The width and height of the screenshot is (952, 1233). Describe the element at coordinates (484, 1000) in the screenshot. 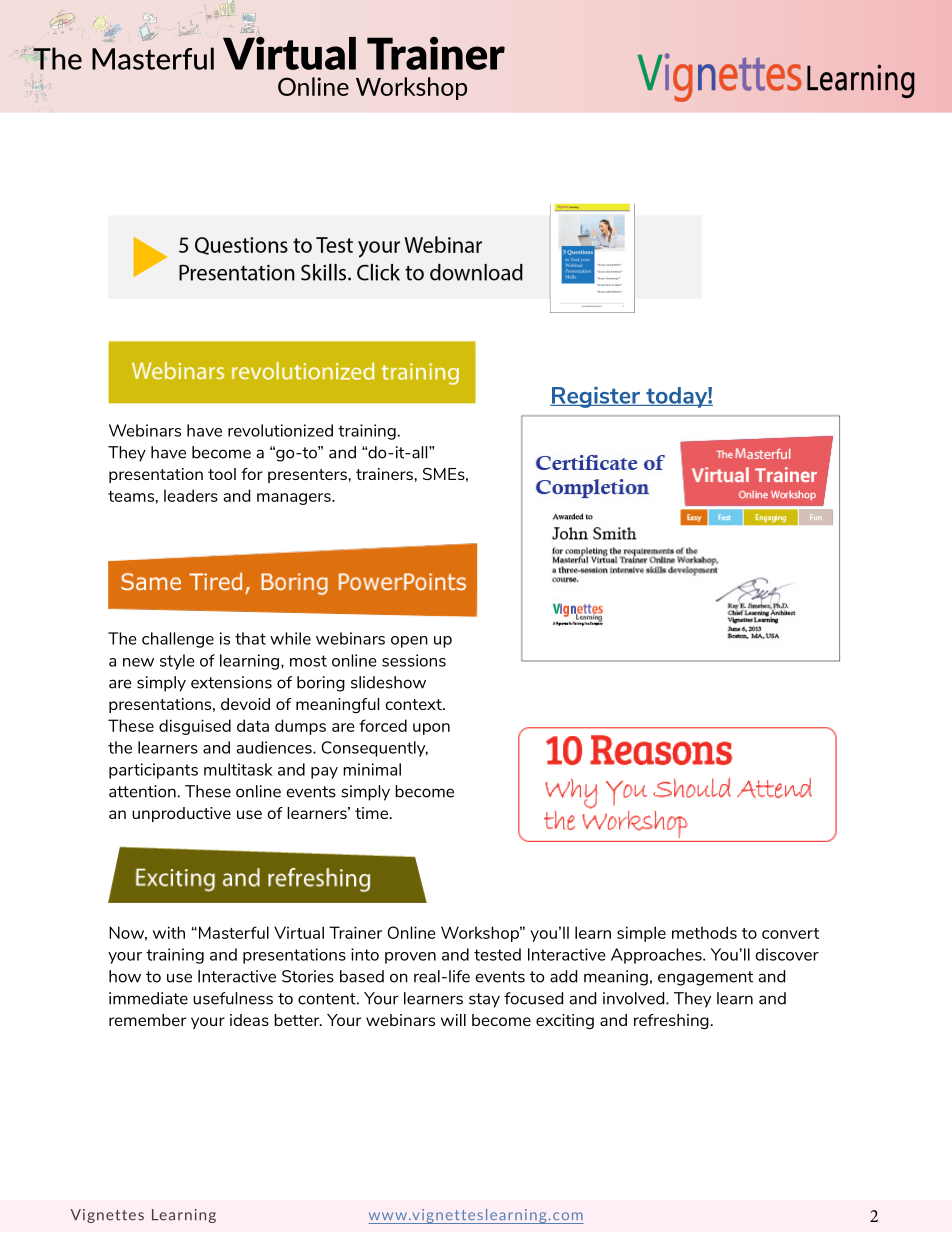

I see `stay` at that location.
